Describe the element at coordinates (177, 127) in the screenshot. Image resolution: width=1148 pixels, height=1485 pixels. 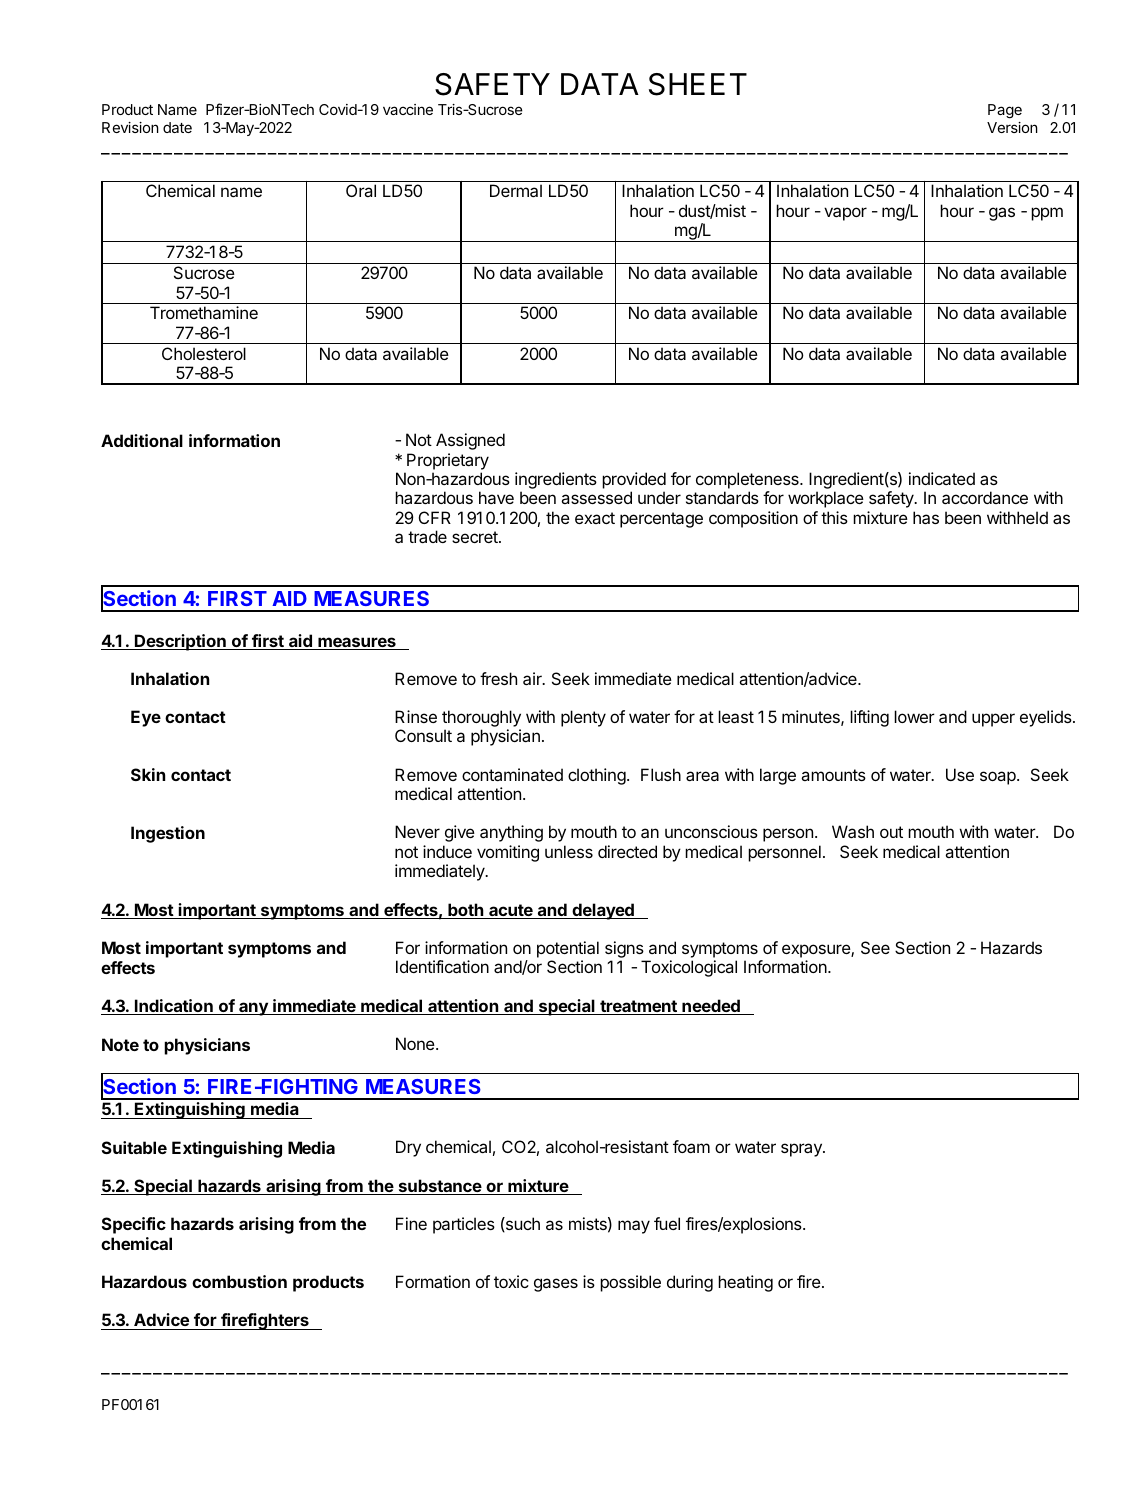
I see `date` at that location.
